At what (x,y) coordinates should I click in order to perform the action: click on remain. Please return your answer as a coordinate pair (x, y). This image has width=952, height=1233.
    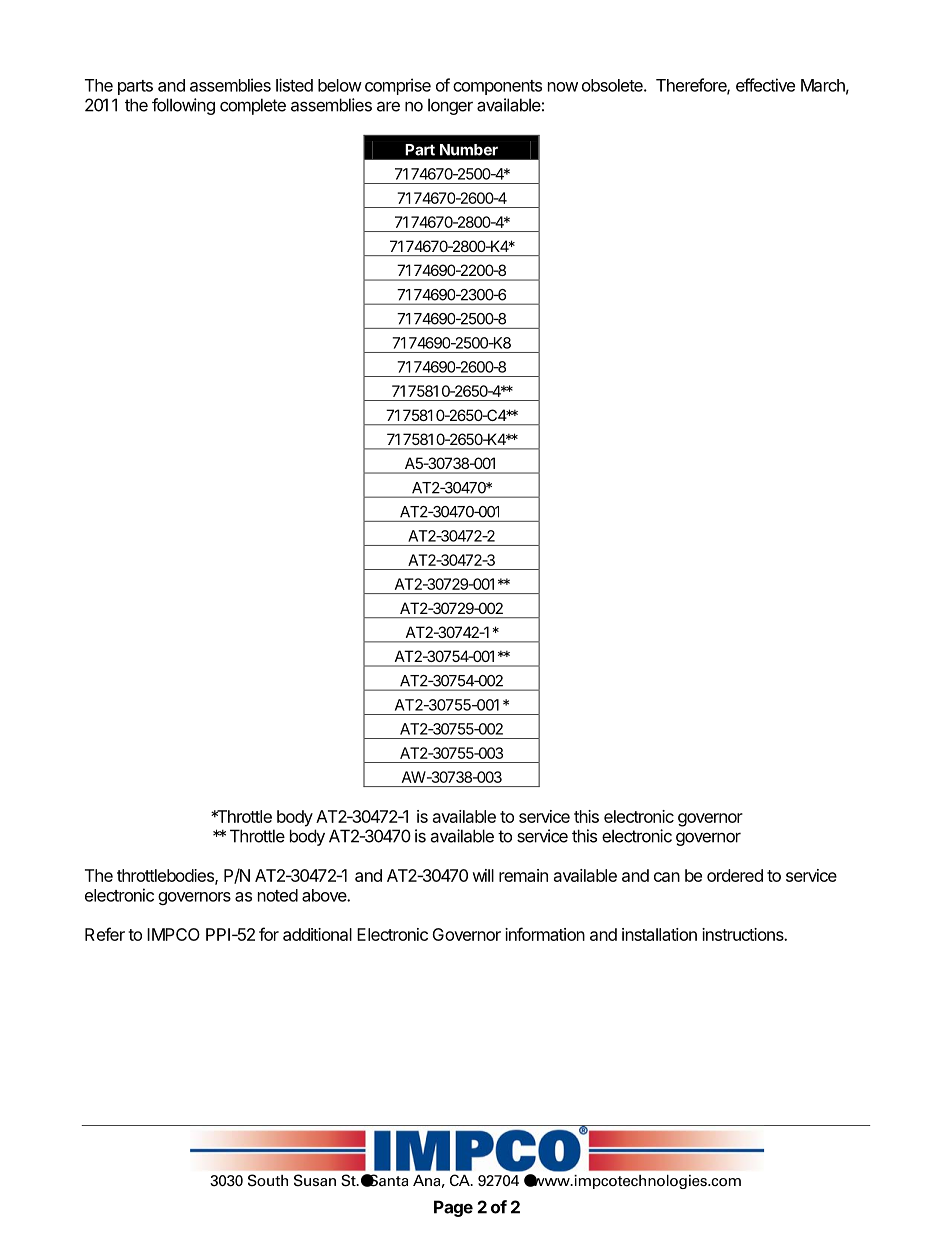
    Looking at the image, I should click on (523, 875).
